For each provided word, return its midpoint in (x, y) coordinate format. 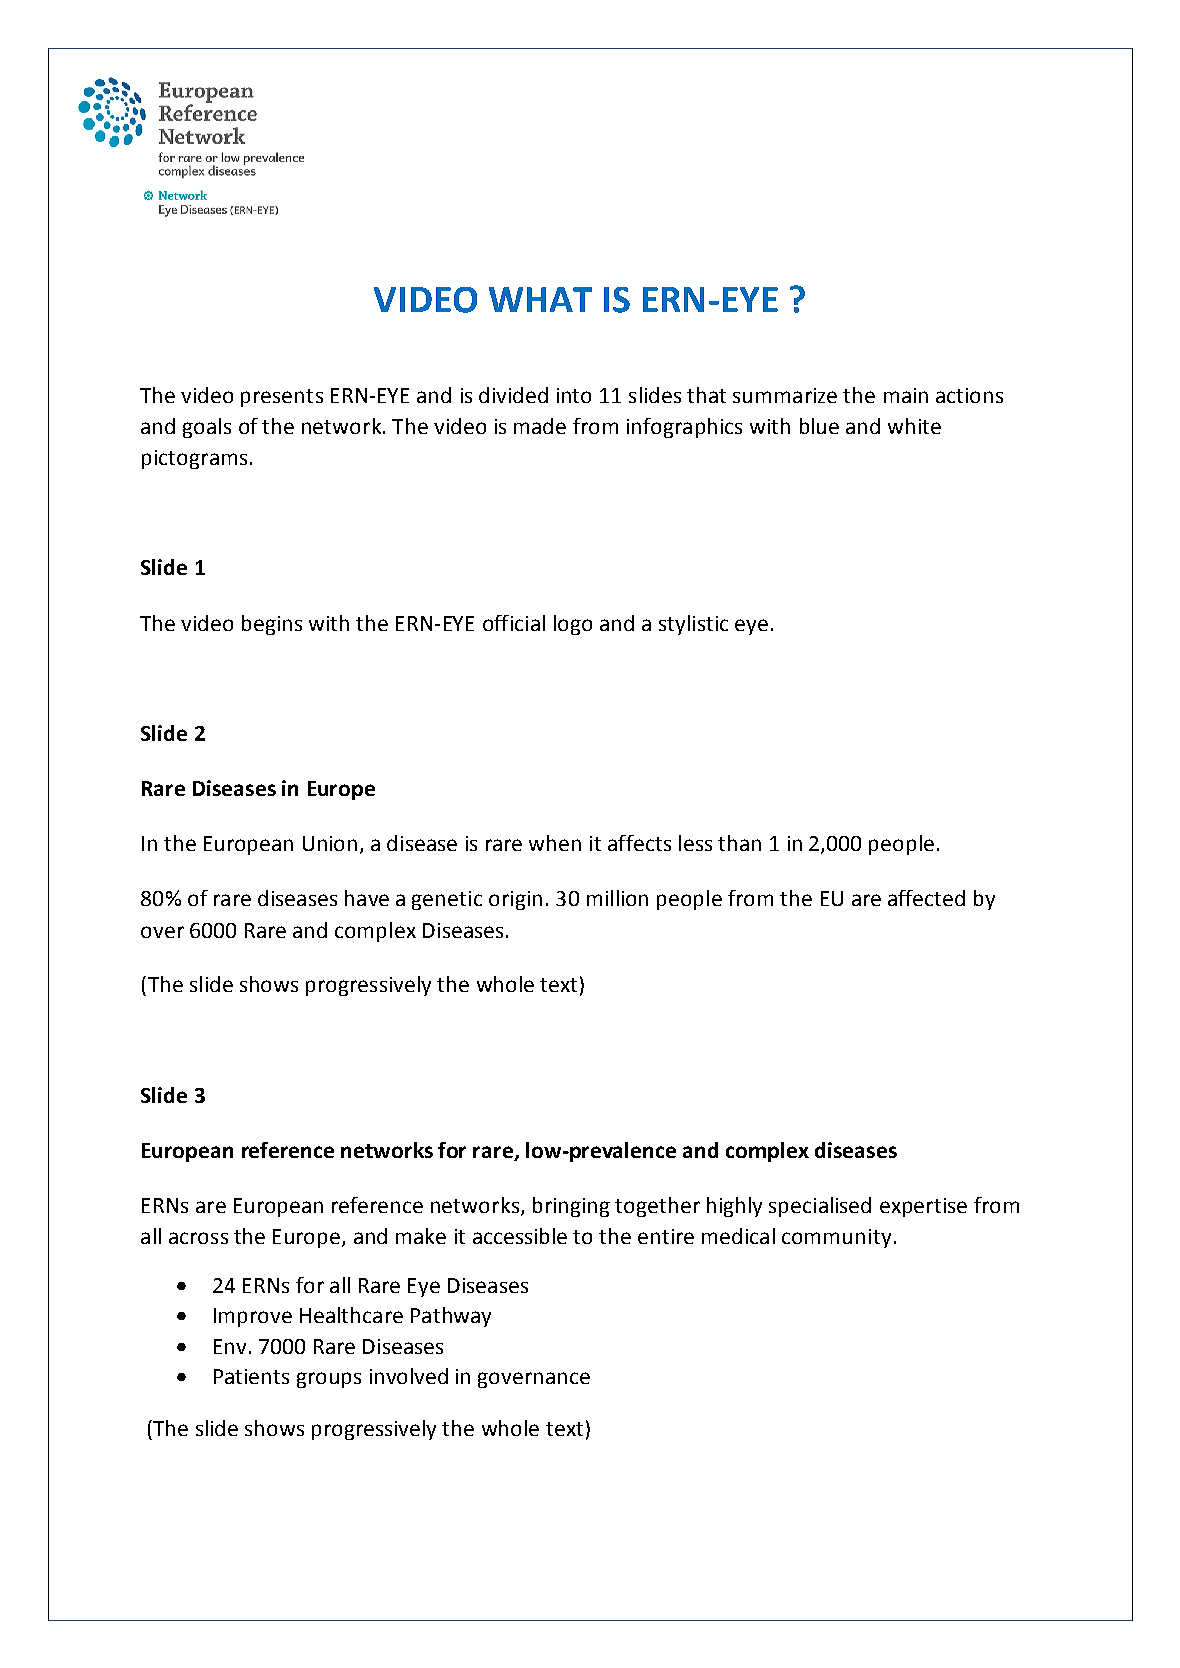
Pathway (451, 1317)
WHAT (540, 299)
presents (282, 398)
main (906, 395)
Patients (251, 1376)
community (836, 1238)
